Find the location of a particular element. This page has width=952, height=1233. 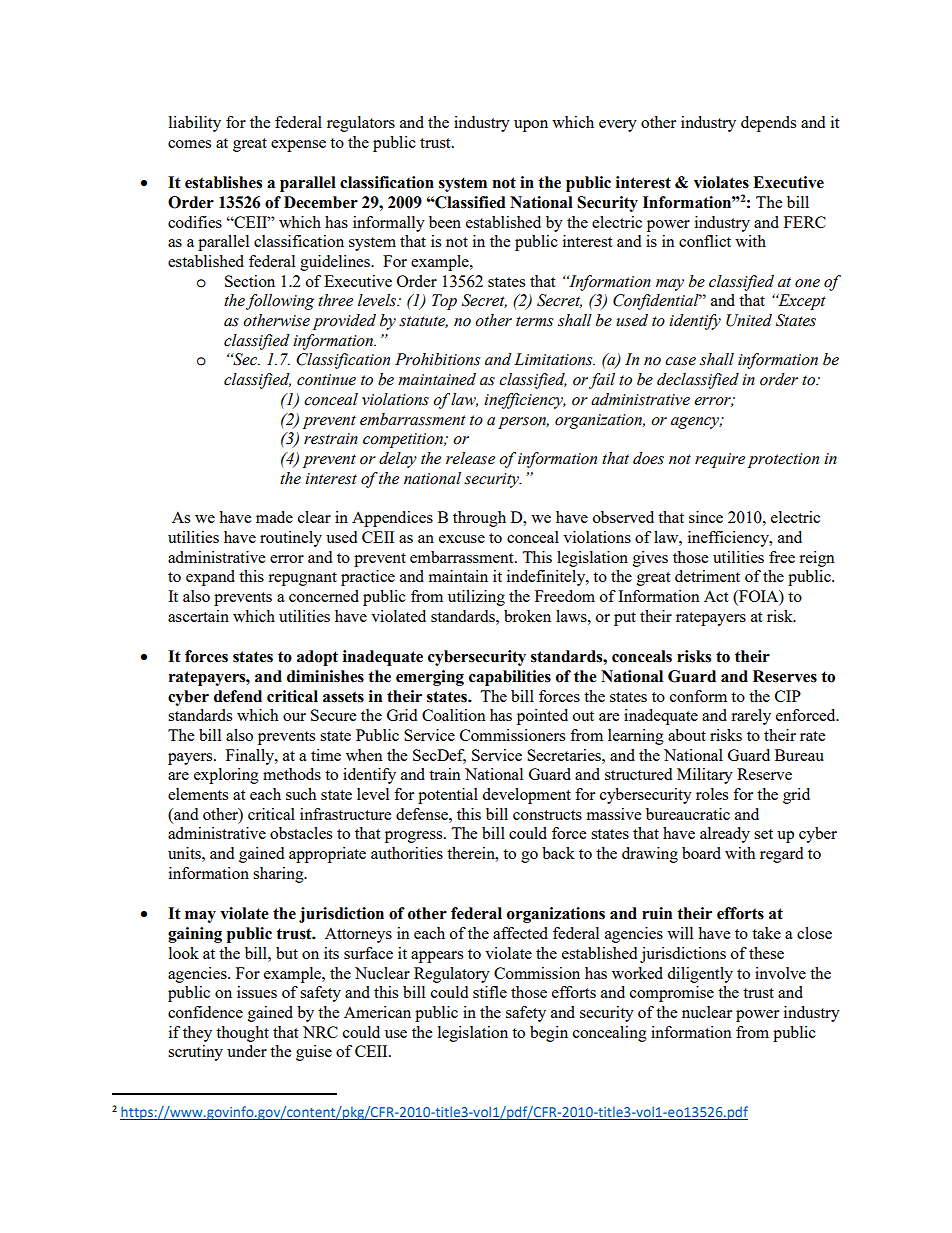

diligently is located at coordinates (700, 975).
